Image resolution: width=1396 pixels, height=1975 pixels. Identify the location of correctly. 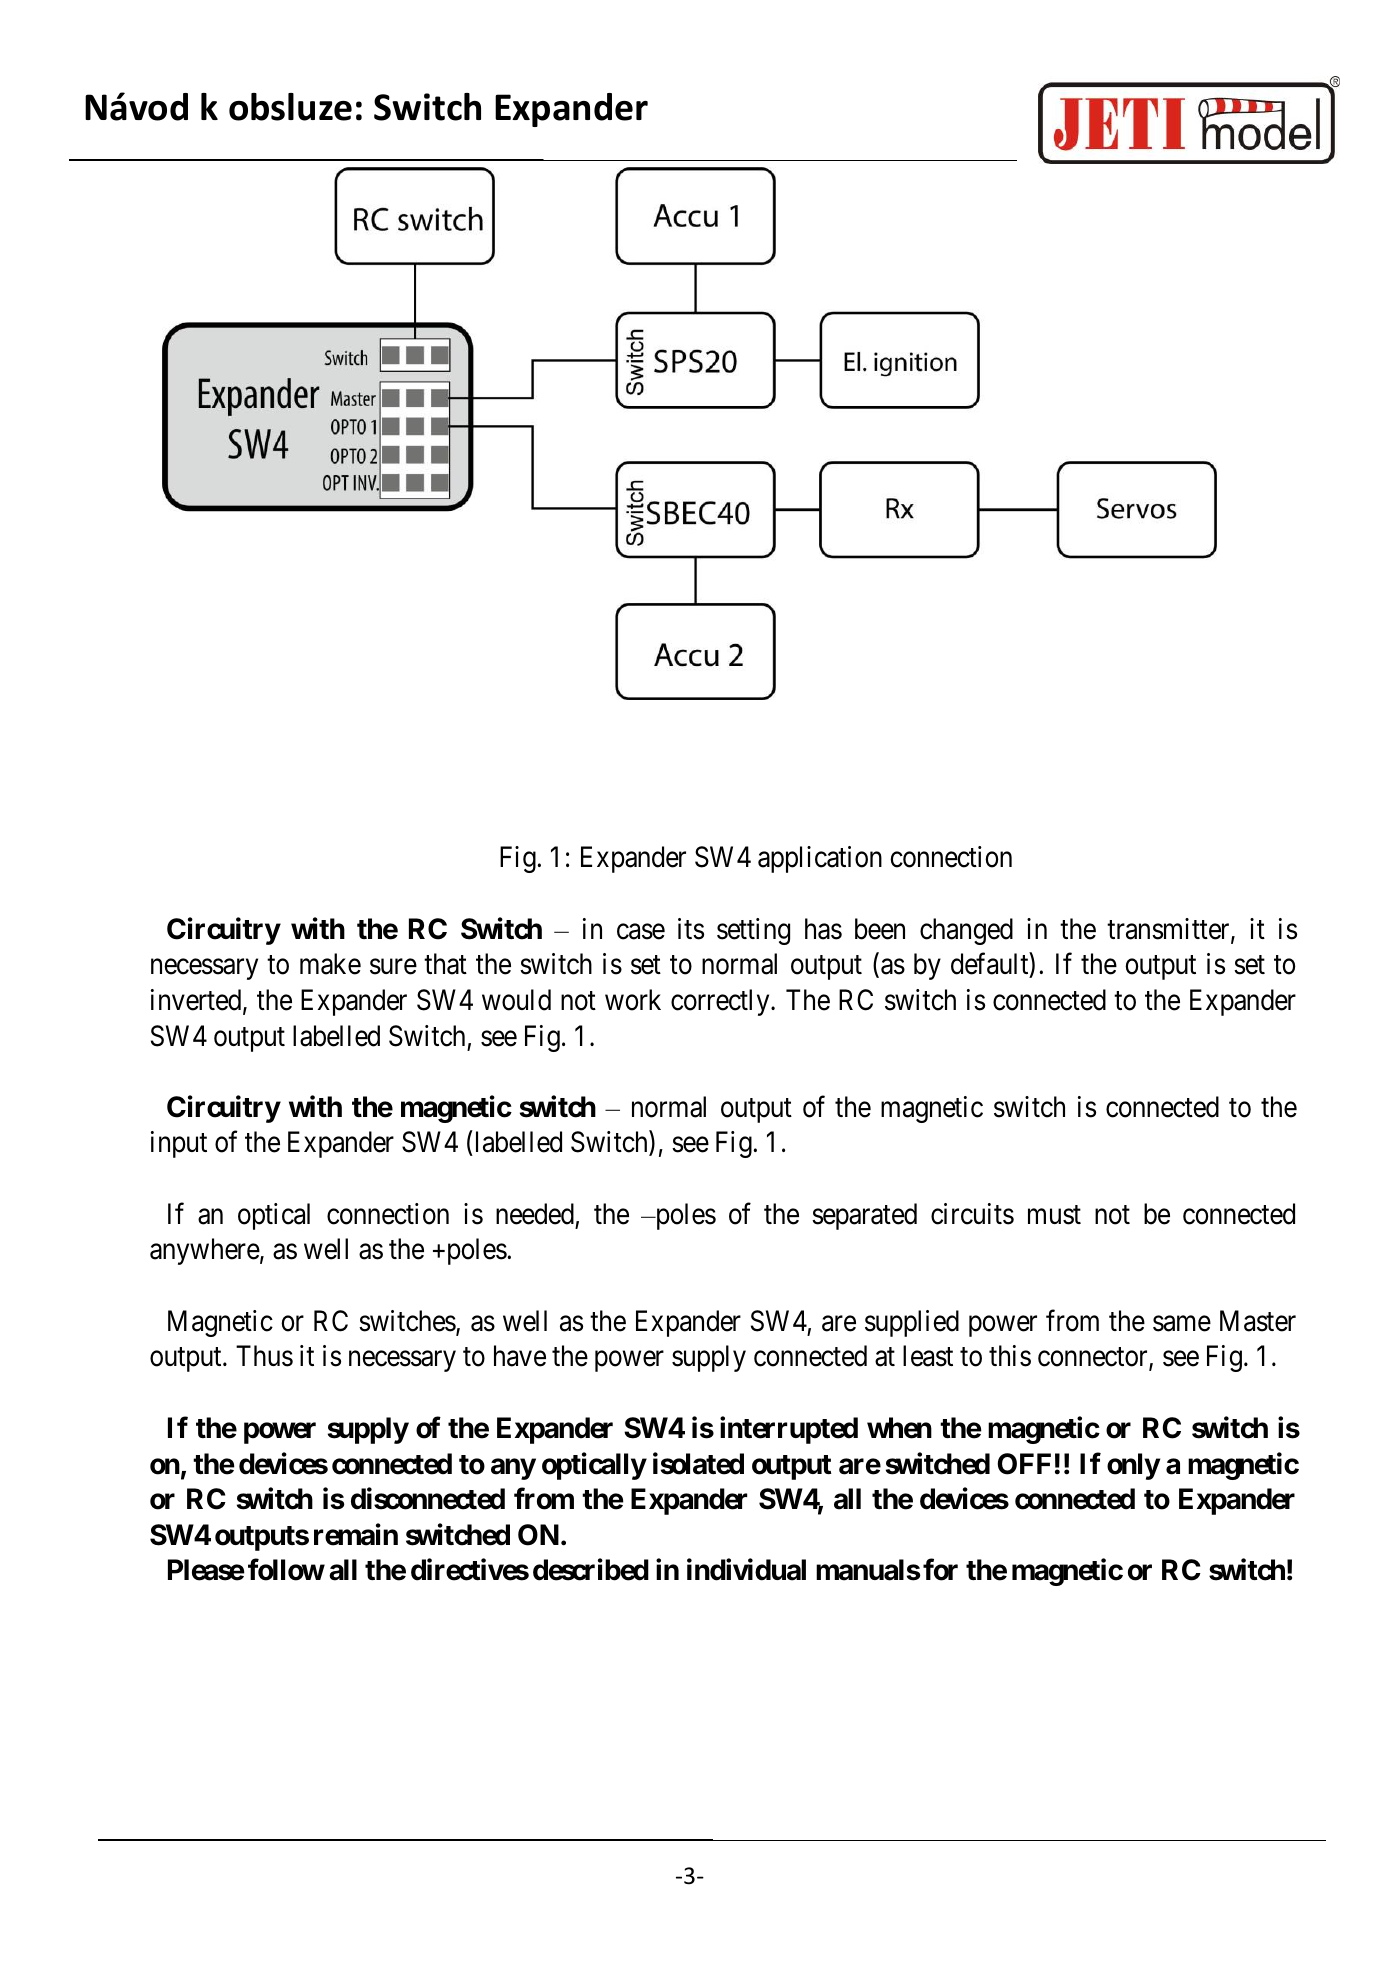
(721, 1002).
